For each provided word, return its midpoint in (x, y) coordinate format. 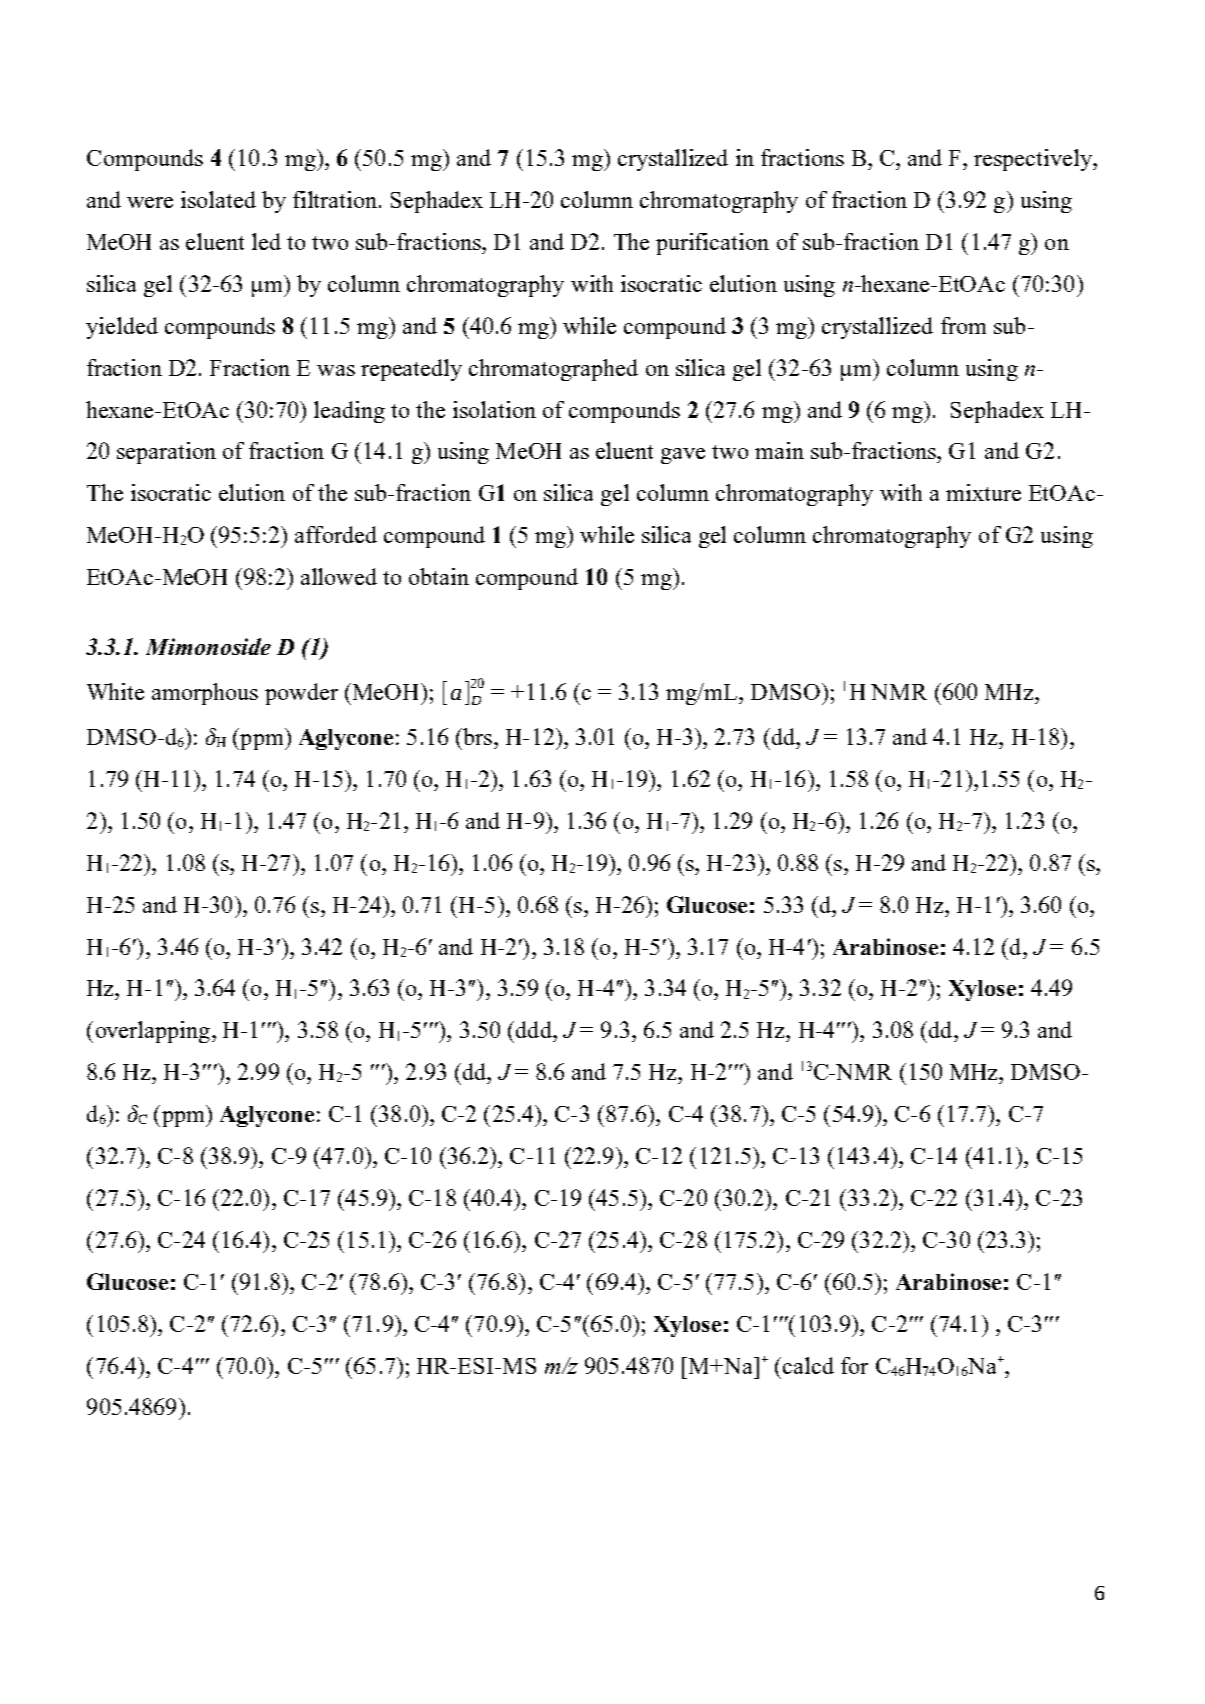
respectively (1034, 160)
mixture (983, 492)
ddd (535, 1029)
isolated (218, 199)
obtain (439, 576)
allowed (339, 576)
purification (712, 244)
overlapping (153, 1032)
